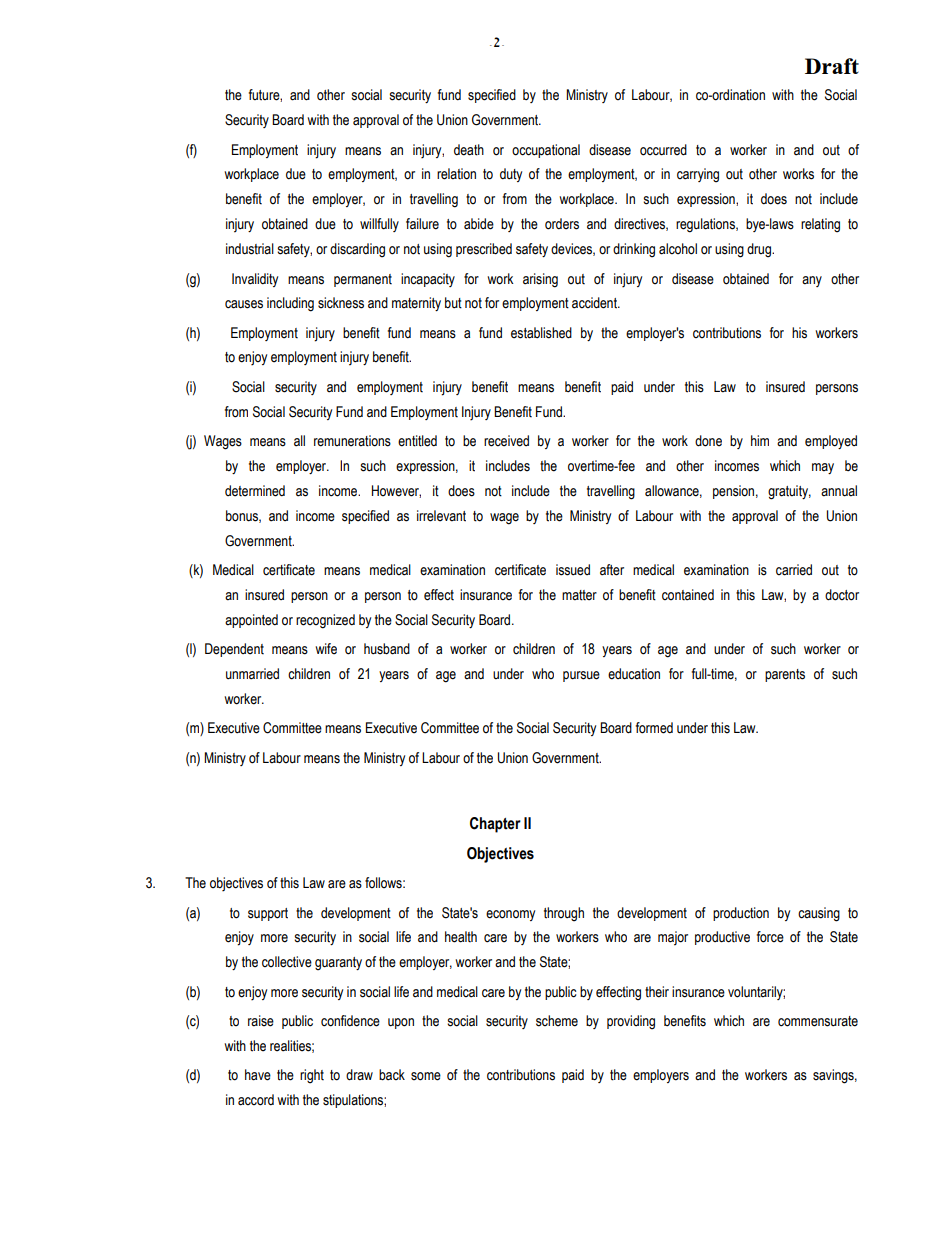 The height and width of the screenshot is (1233, 952). What do you see at coordinates (312, 1076) in the screenshot?
I see `right` at bounding box center [312, 1076].
